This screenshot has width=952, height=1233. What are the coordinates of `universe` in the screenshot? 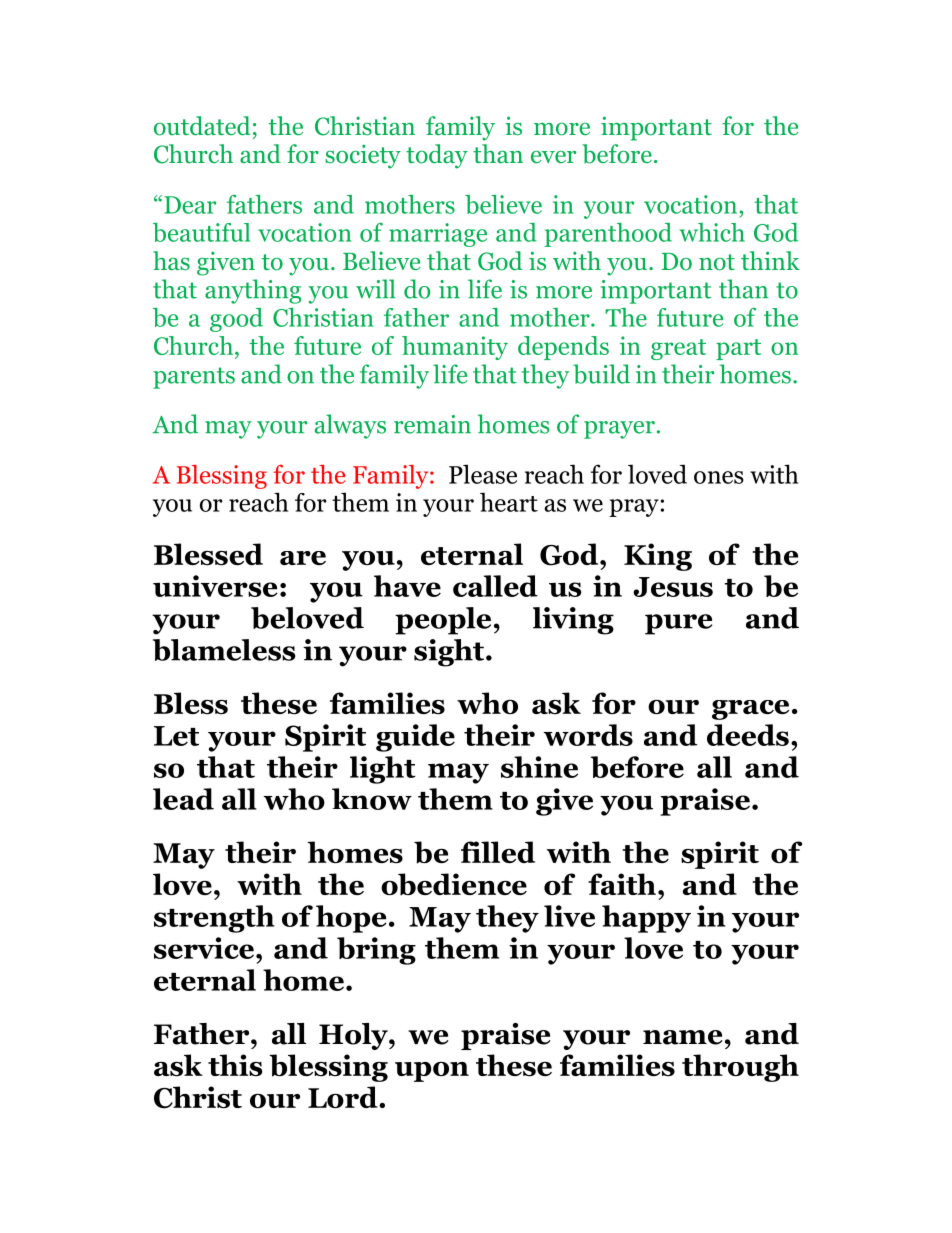 It's located at (215, 586).
